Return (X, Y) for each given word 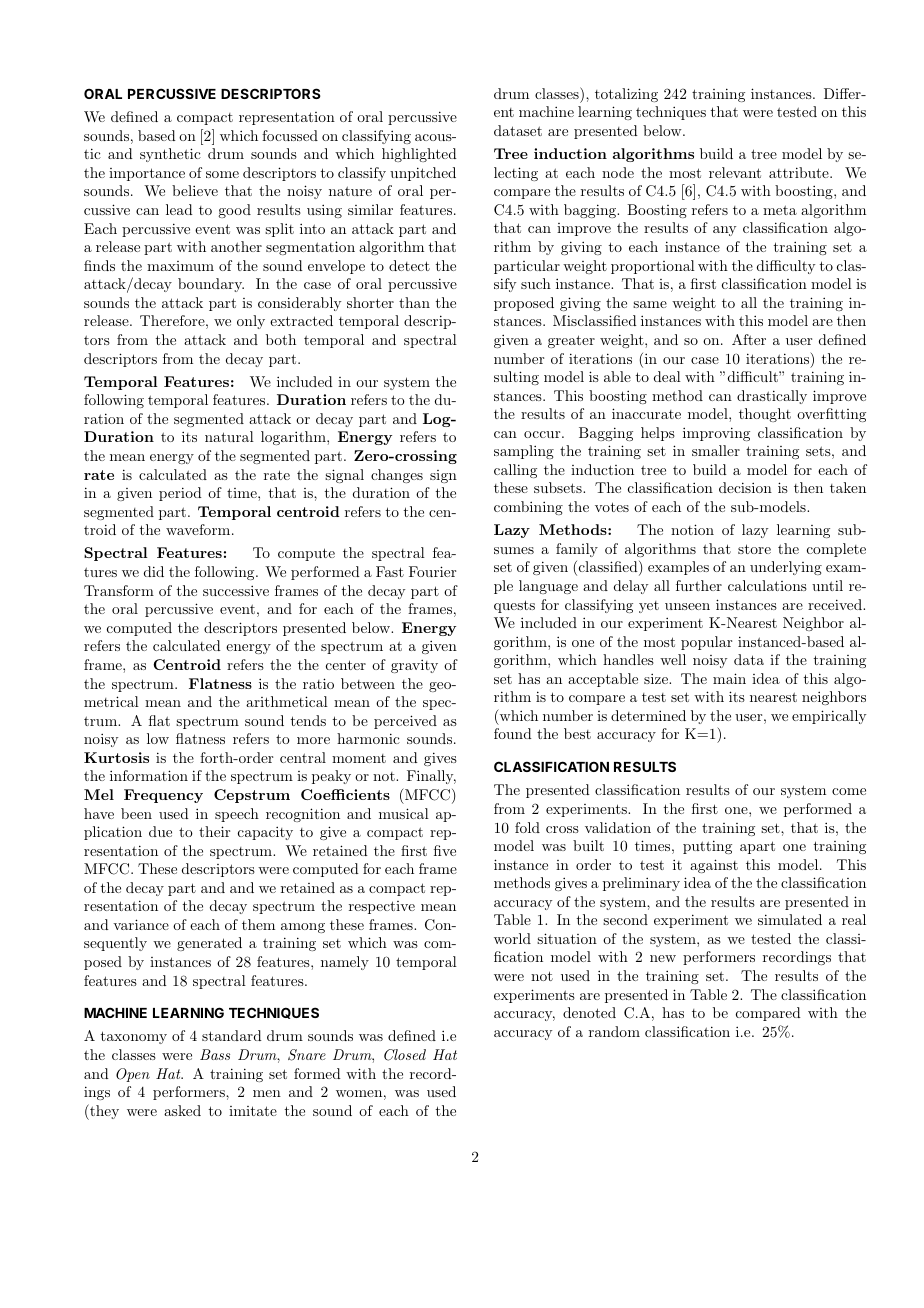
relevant (735, 172)
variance (141, 924)
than (414, 302)
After (749, 339)
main (729, 678)
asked (182, 1110)
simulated (790, 919)
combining (528, 508)
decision (745, 487)
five (445, 850)
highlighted (419, 155)
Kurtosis (116, 757)
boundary (211, 285)
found (513, 733)
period (180, 494)
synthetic (170, 155)
